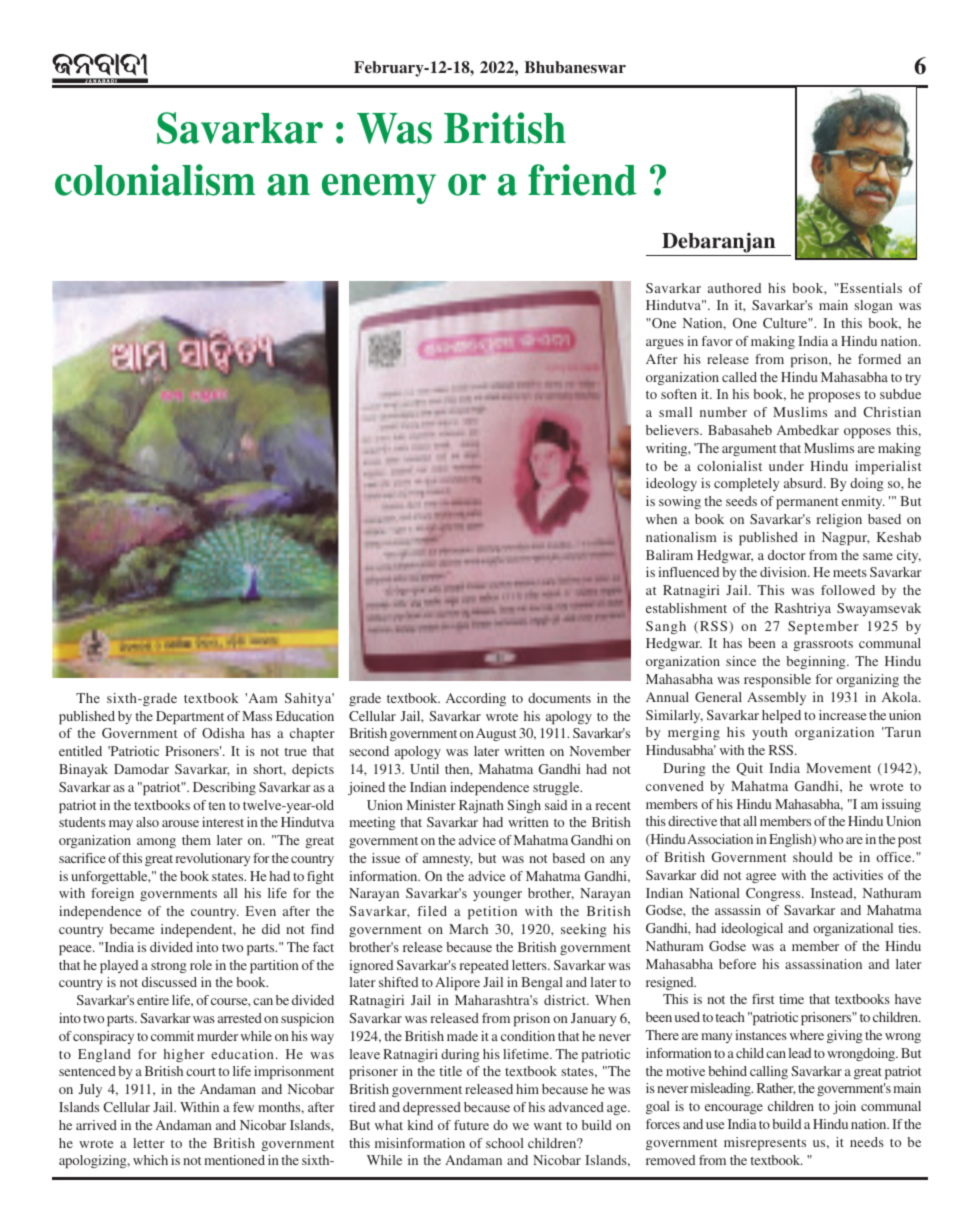 The width and height of the page is (980, 1226). Describe the element at coordinates (155, 180) in the page. I see `colonialism` at that location.
